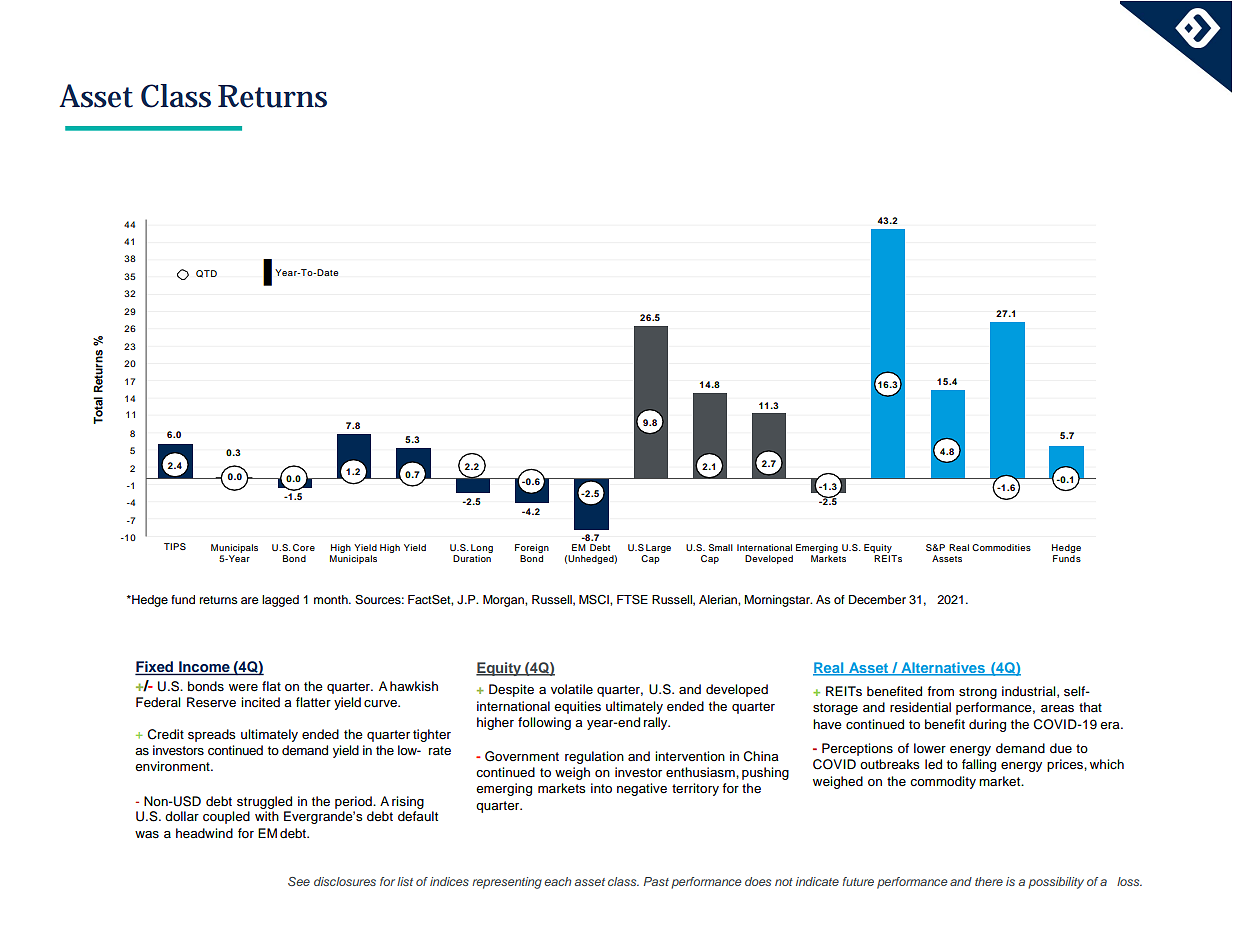  Describe the element at coordinates (280, 601) in the image. I see `lagged` at that location.
